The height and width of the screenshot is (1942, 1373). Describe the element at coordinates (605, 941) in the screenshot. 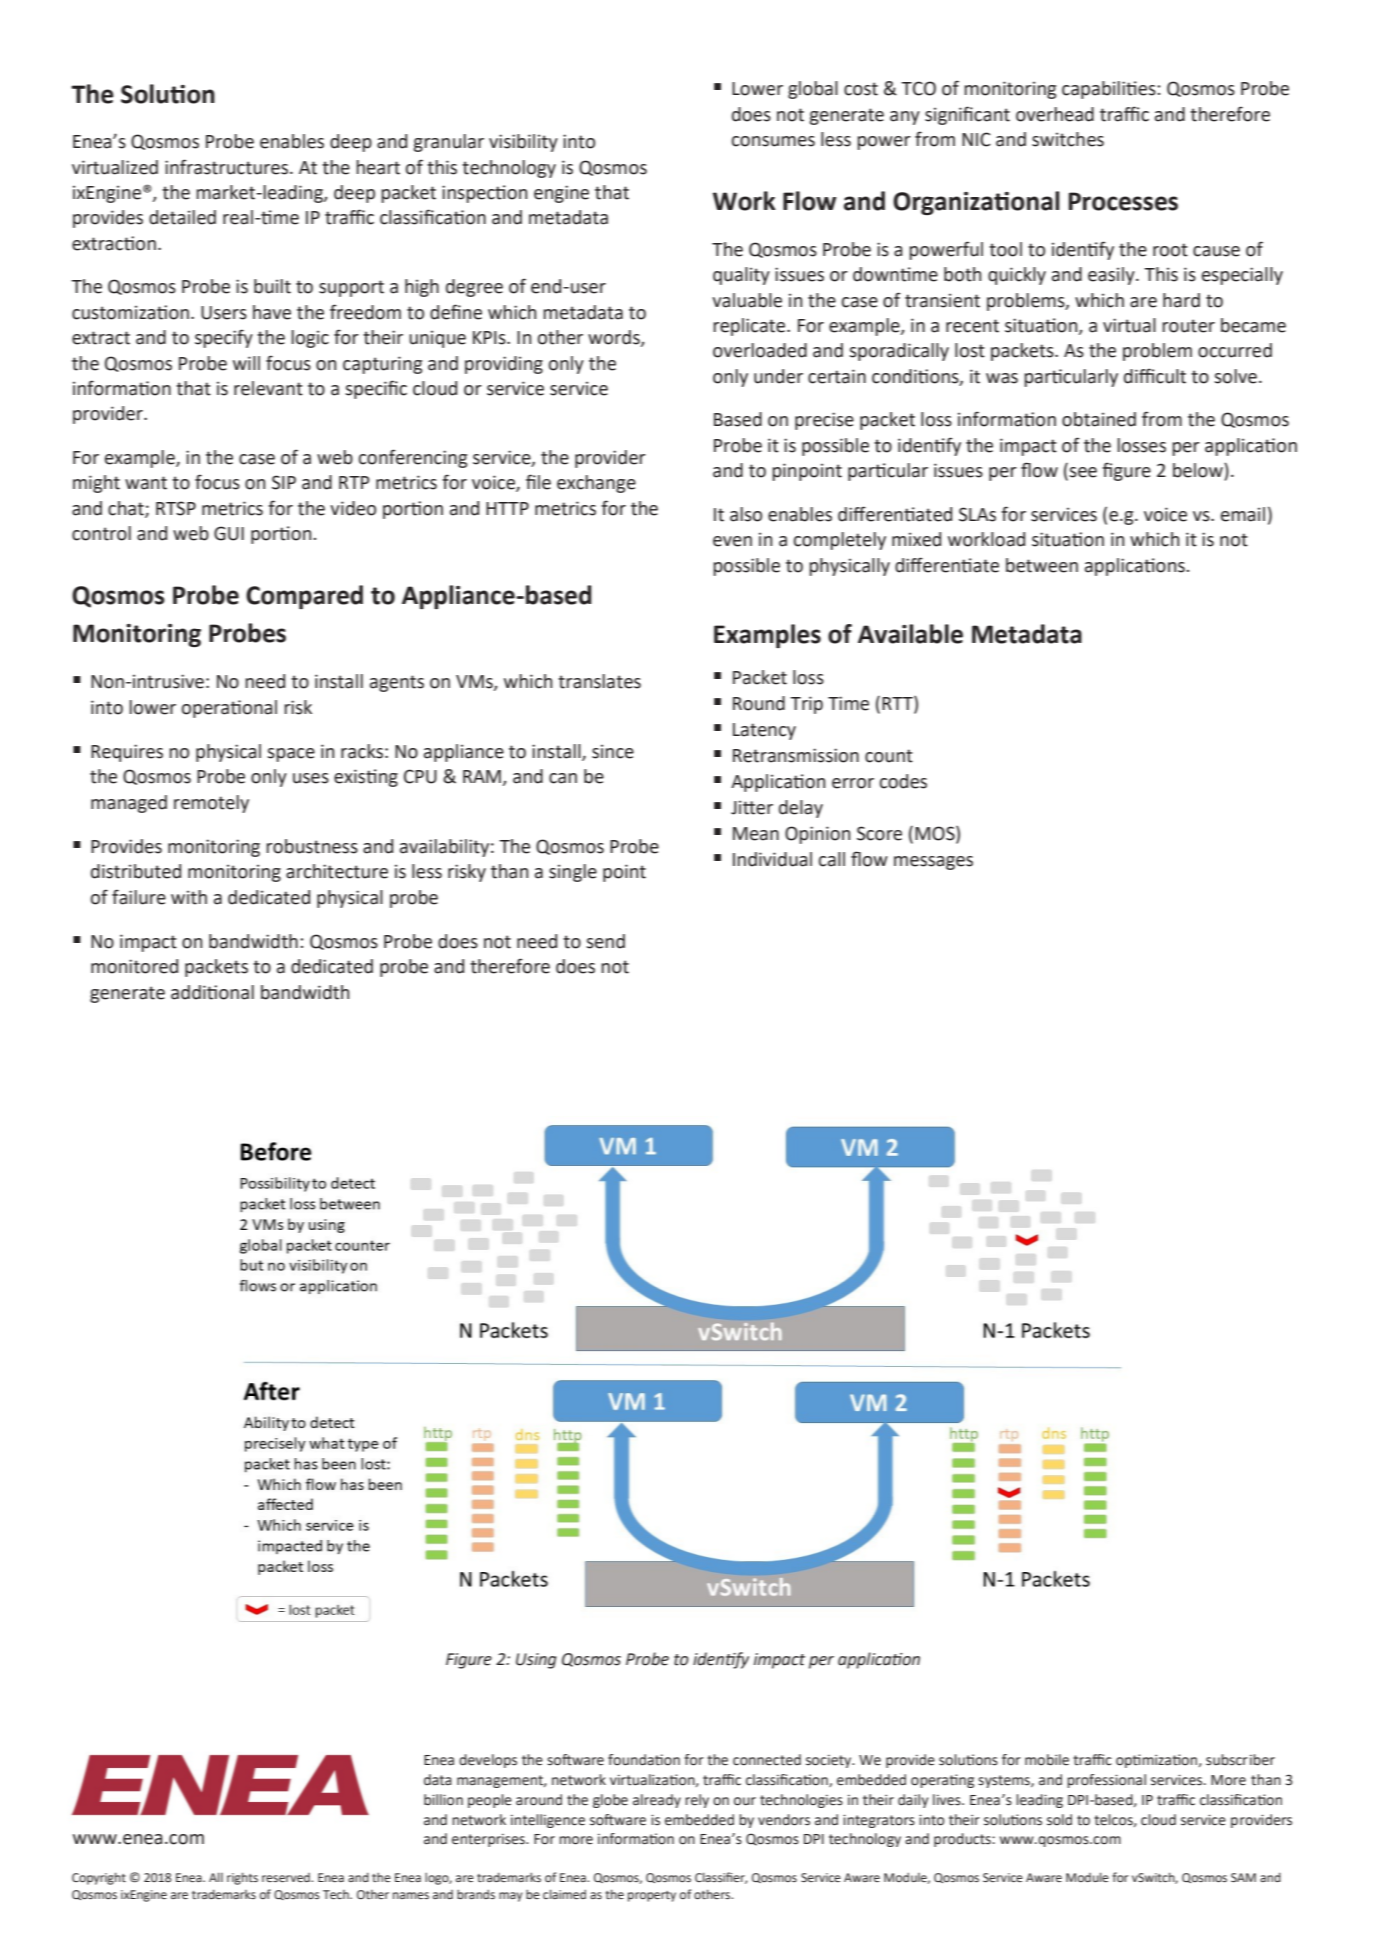

I see `send` at that location.
